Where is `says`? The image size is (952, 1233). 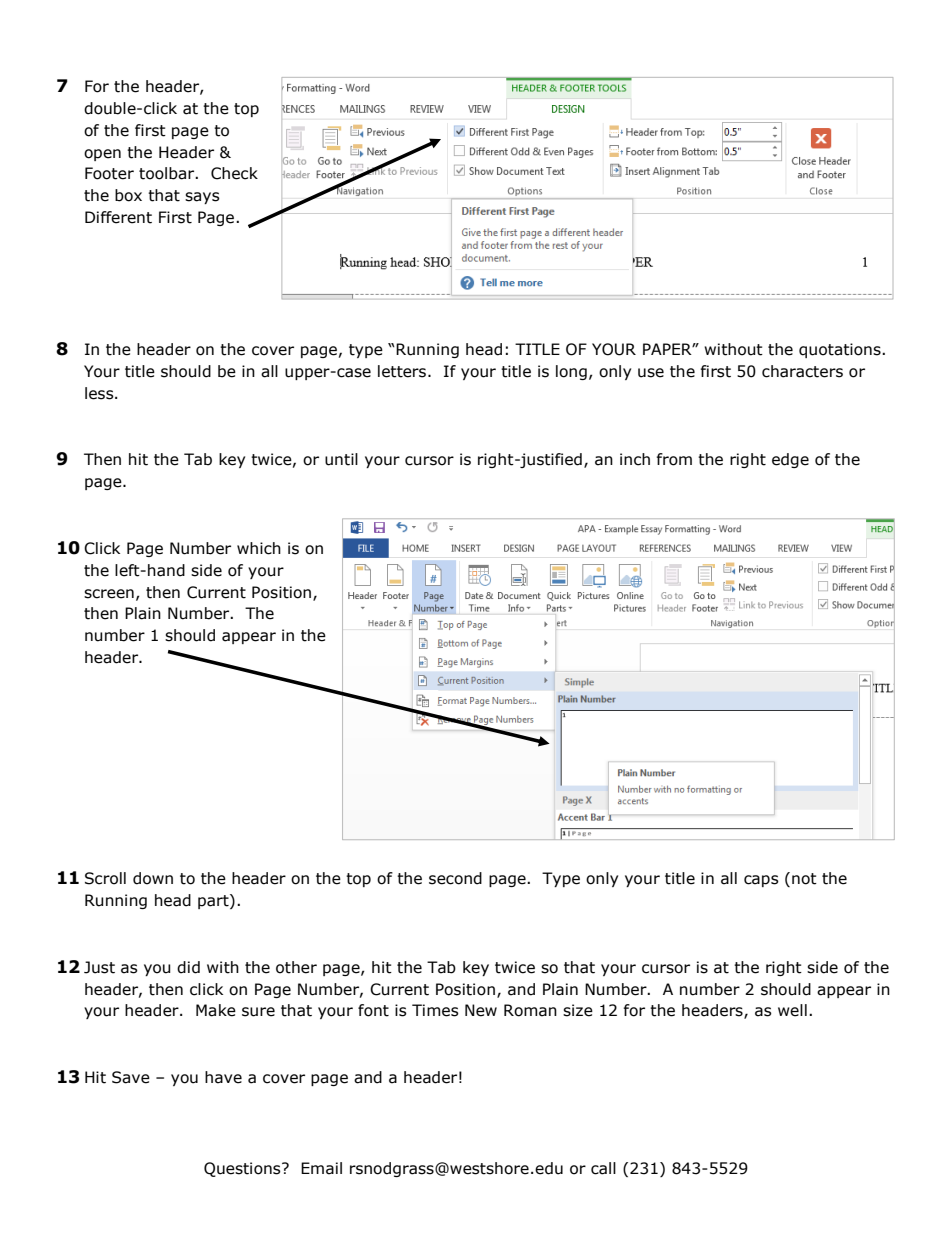
says is located at coordinates (202, 198).
